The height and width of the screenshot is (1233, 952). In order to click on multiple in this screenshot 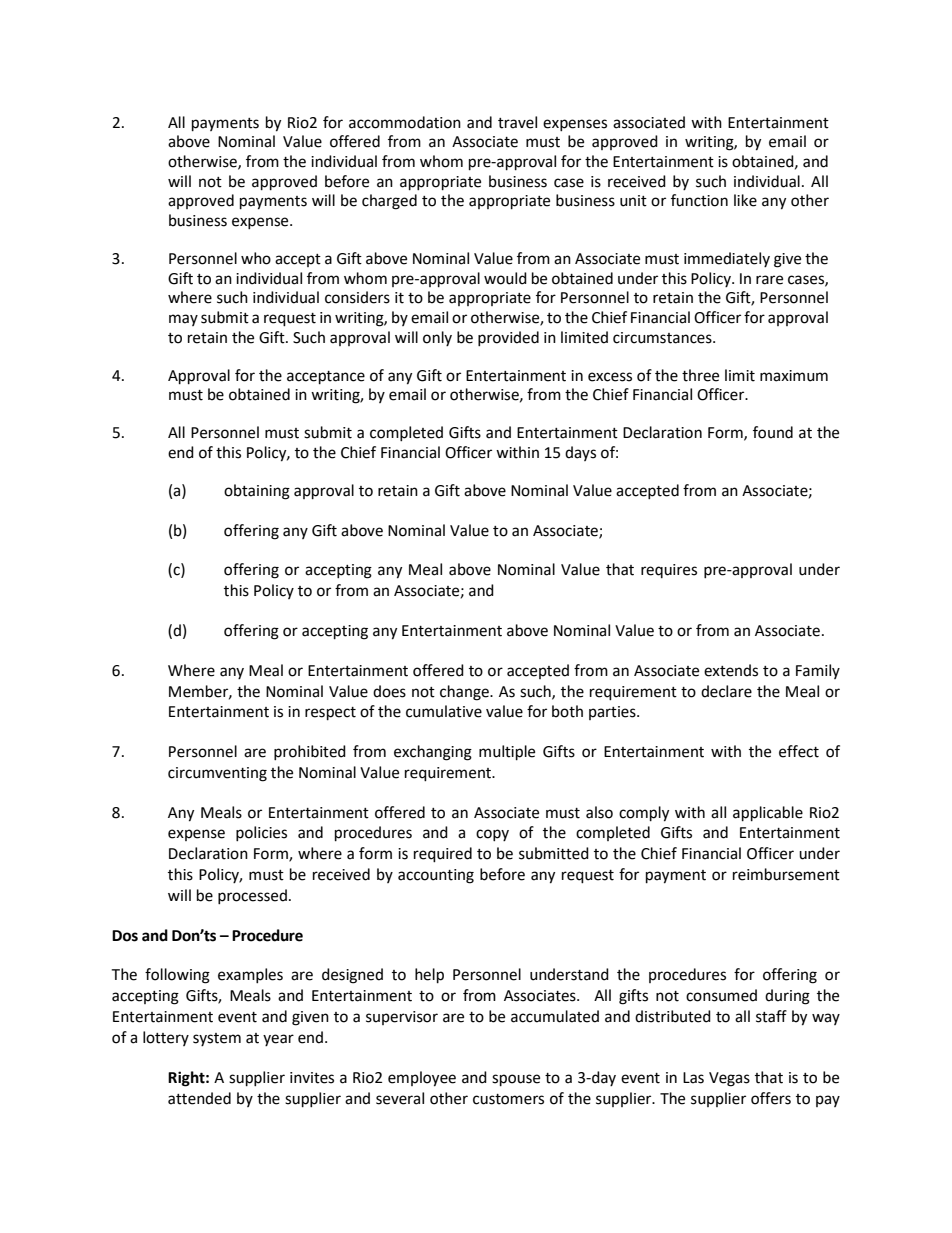, I will do `click(507, 753)`.
